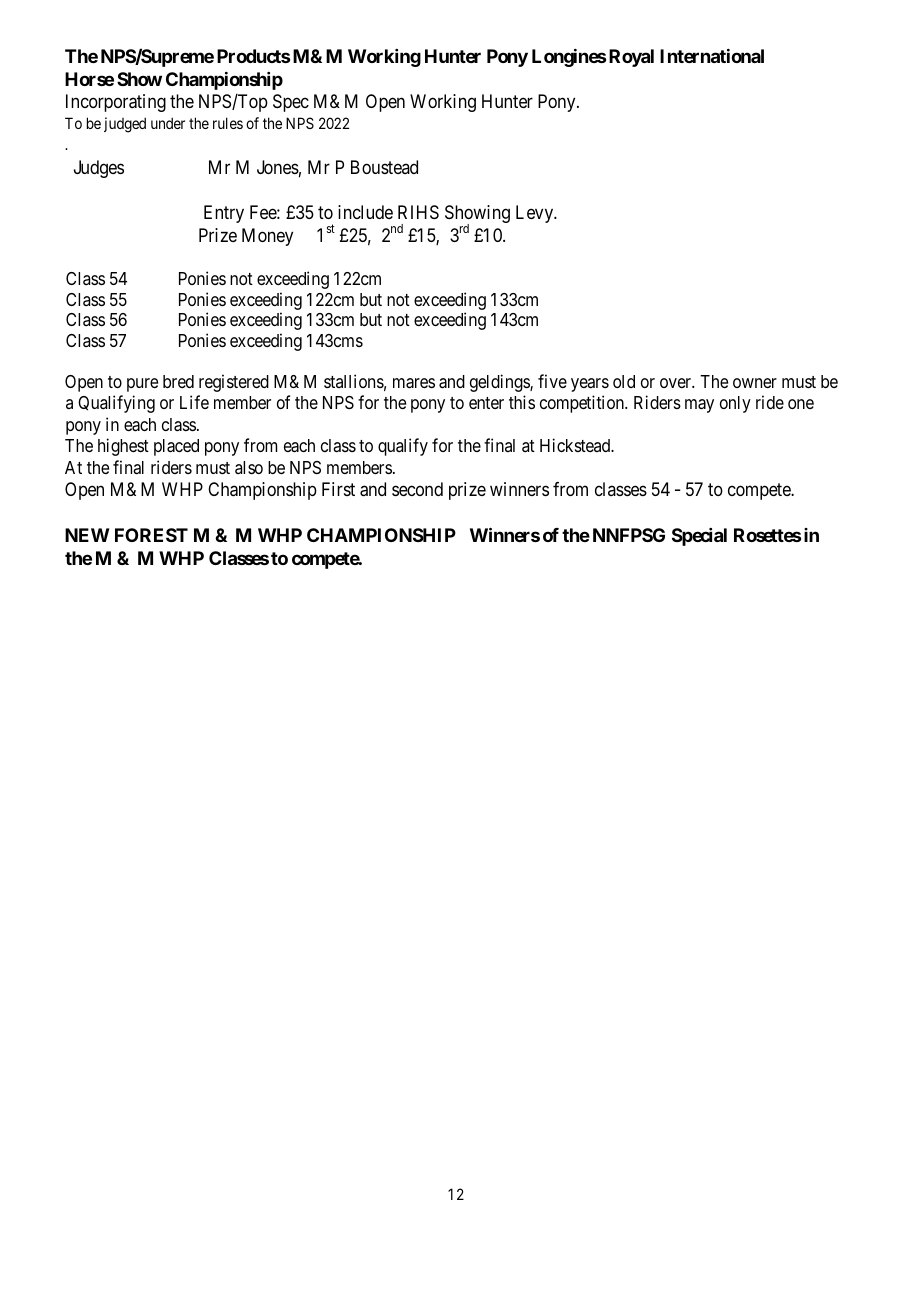  What do you see at coordinates (699, 406) in the page?
I see `may` at bounding box center [699, 406].
